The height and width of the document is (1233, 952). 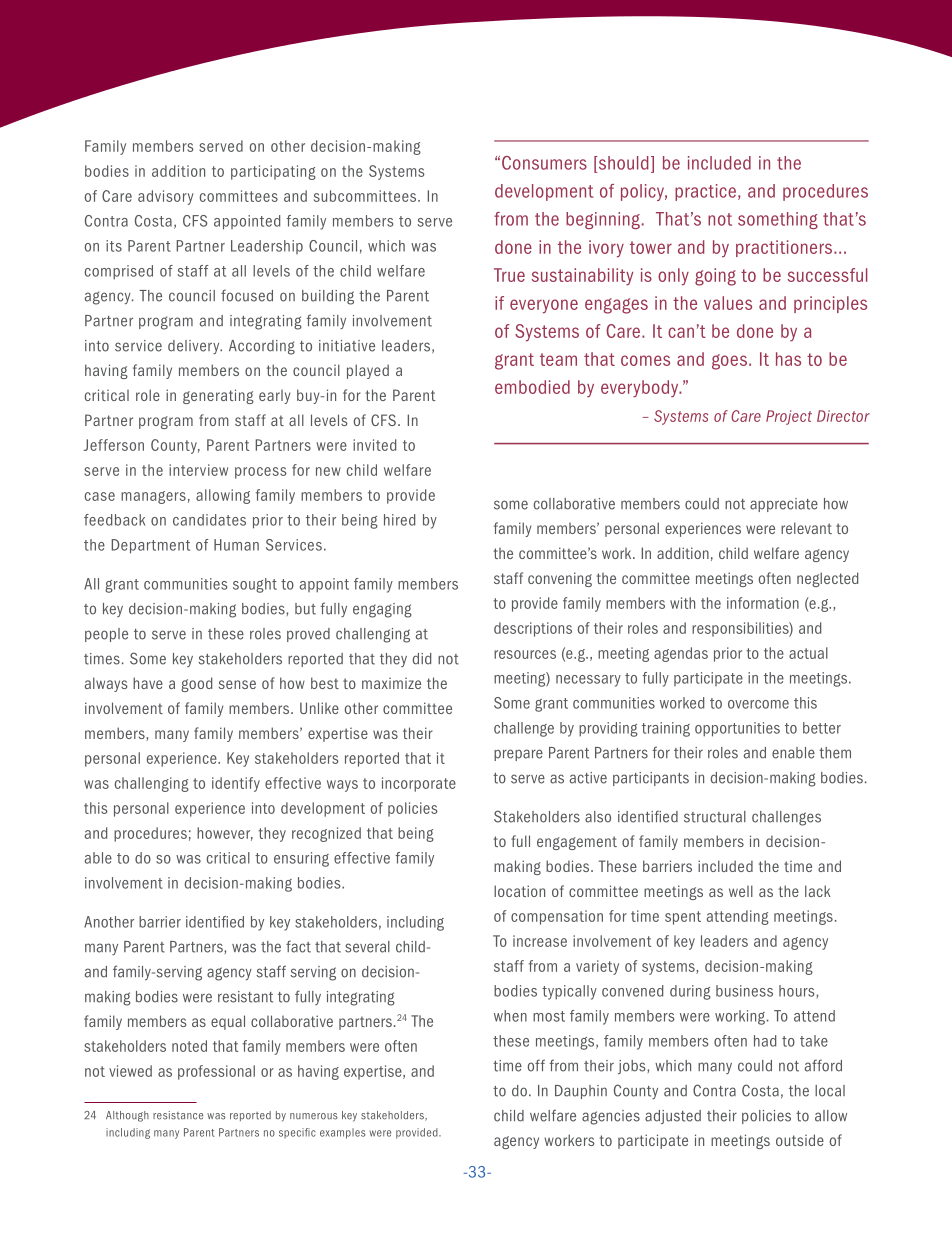 What do you see at coordinates (525, 654) in the document?
I see `resources` at bounding box center [525, 654].
